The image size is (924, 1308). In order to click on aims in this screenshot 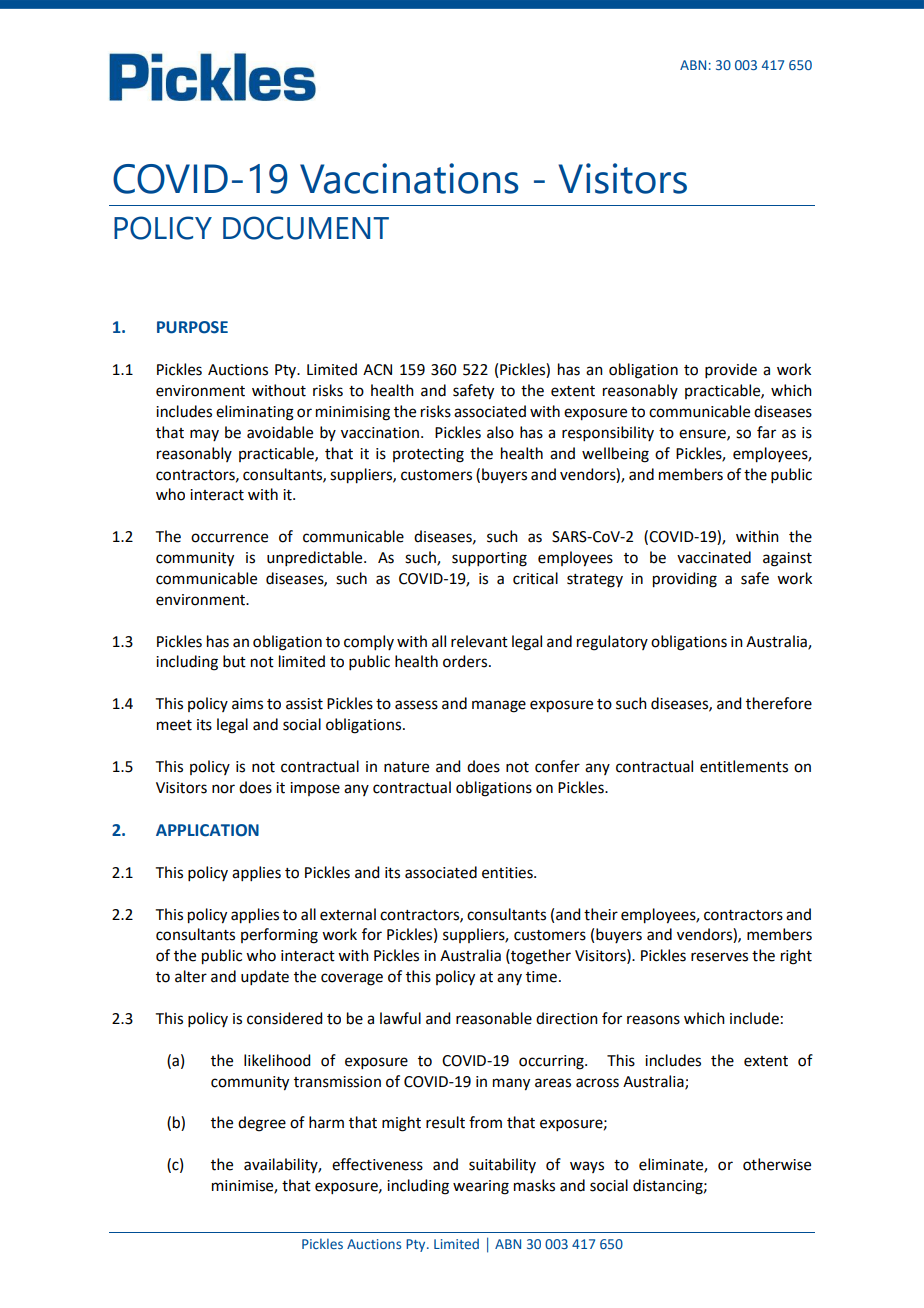, I will do `click(247, 704)`.
